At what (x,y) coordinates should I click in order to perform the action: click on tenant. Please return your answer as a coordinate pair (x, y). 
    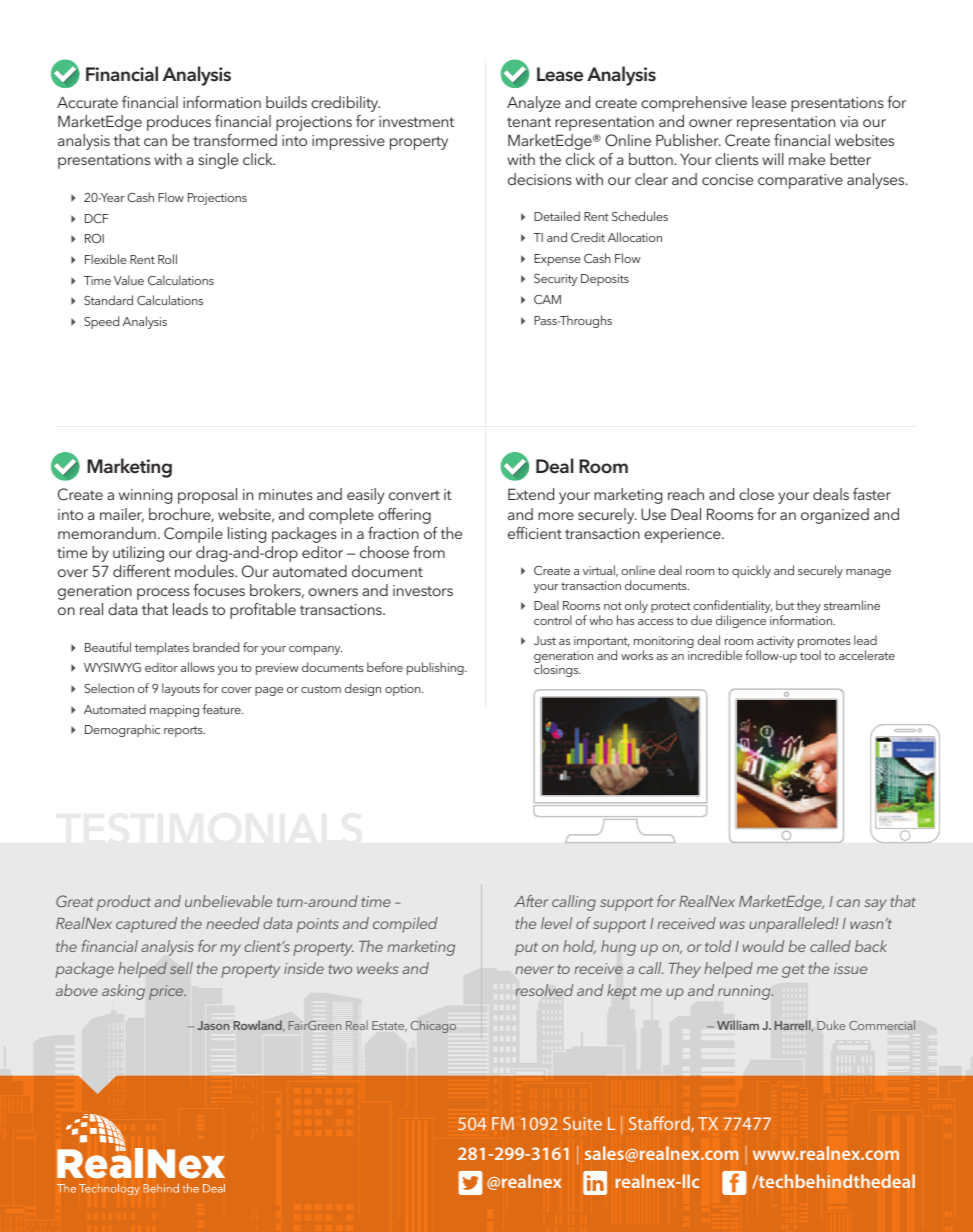
    Looking at the image, I should click on (529, 122).
